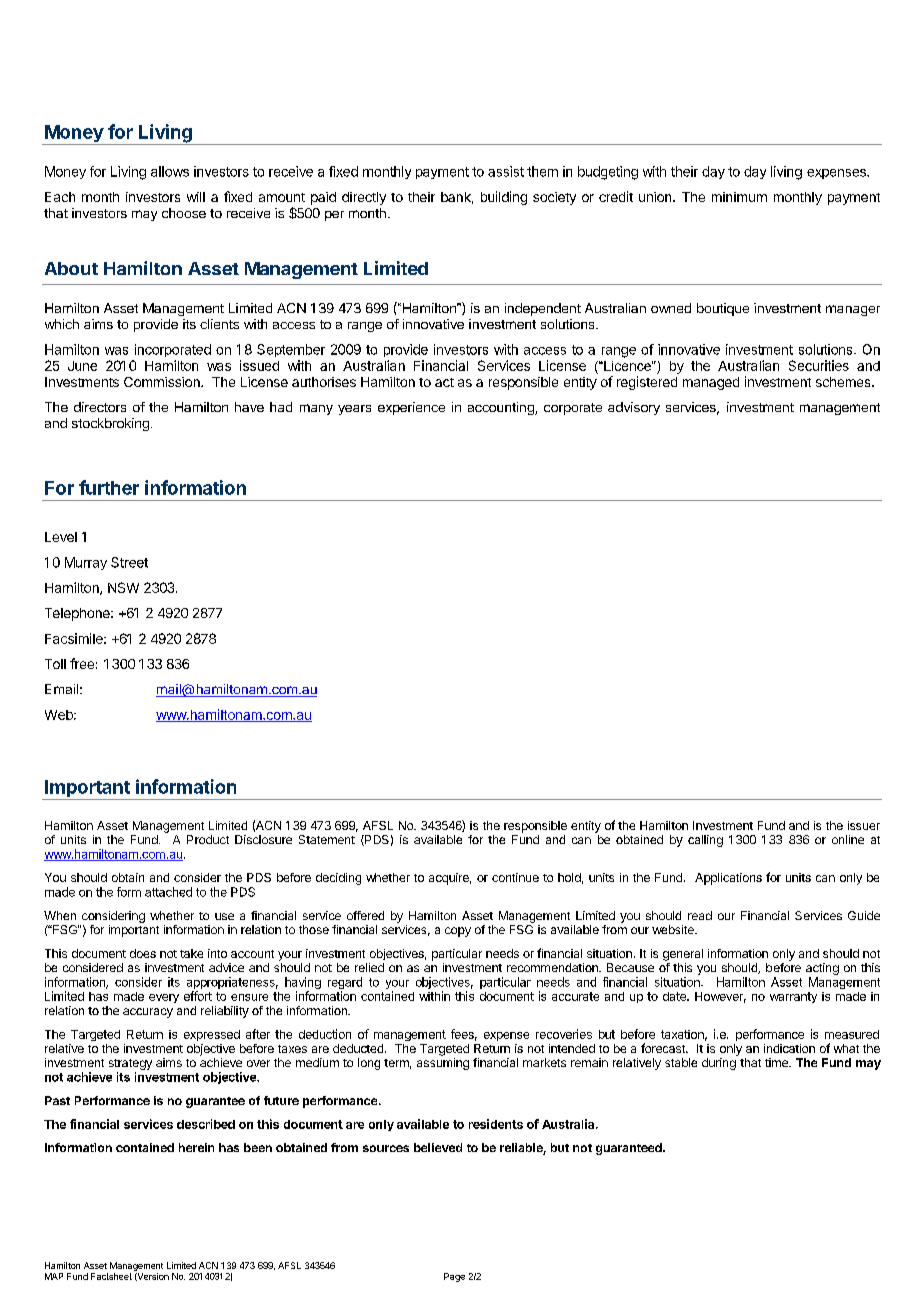 Image resolution: width=924 pixels, height=1308 pixels. What do you see at coordinates (184, 213) in the page?
I see `choose` at bounding box center [184, 213].
